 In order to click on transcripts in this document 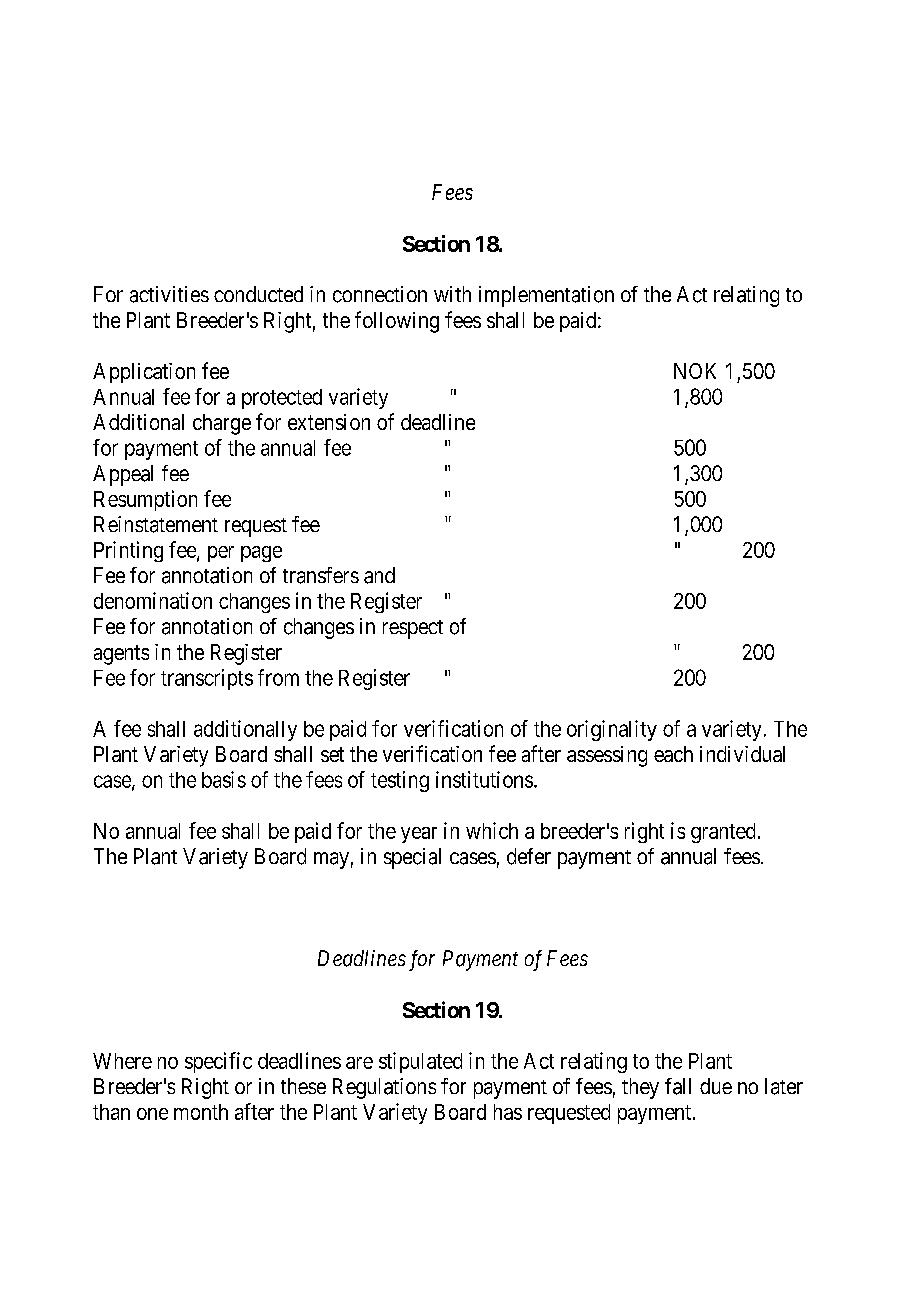, I will do `click(207, 679)`.
